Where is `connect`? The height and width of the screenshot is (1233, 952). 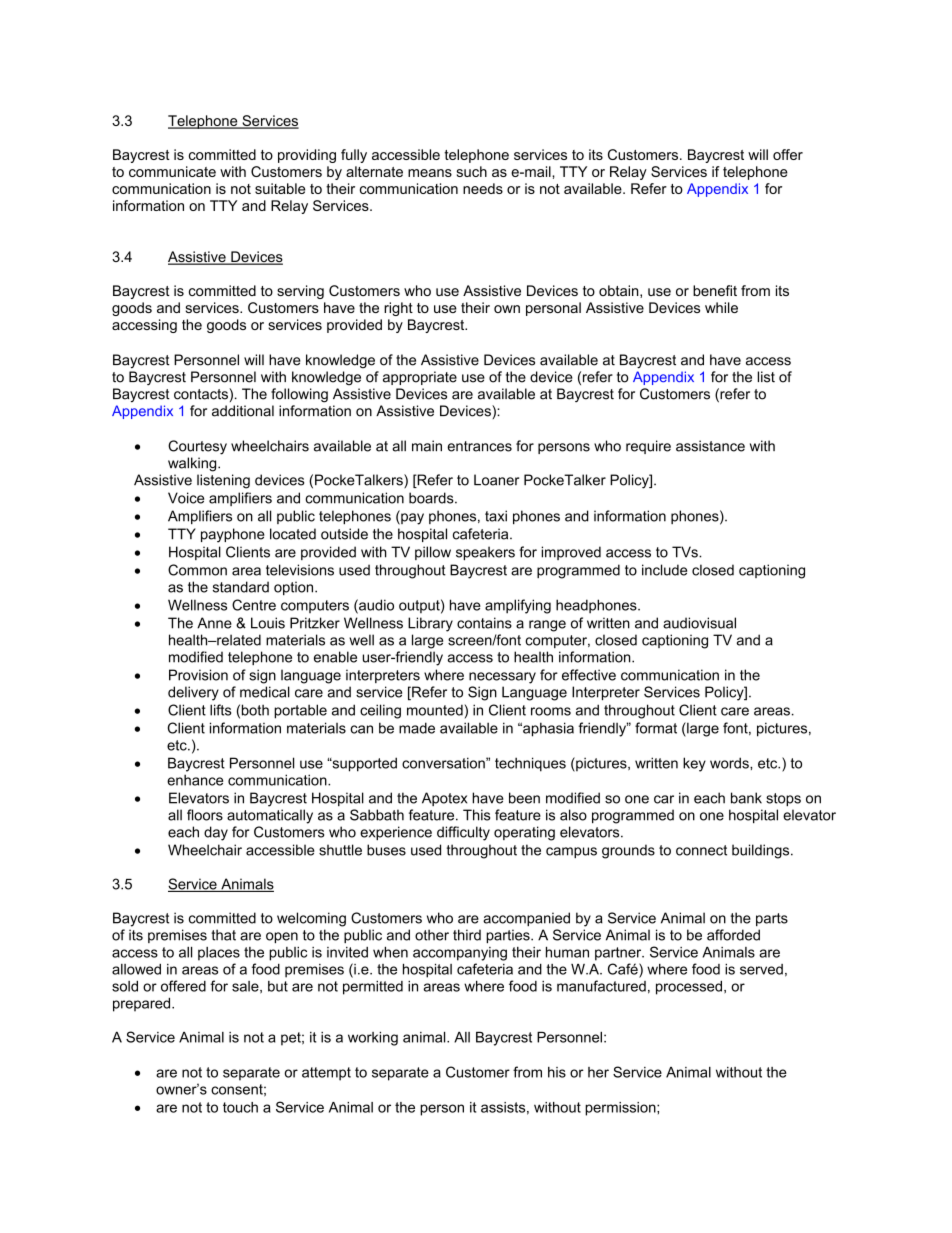 connect is located at coordinates (701, 850).
